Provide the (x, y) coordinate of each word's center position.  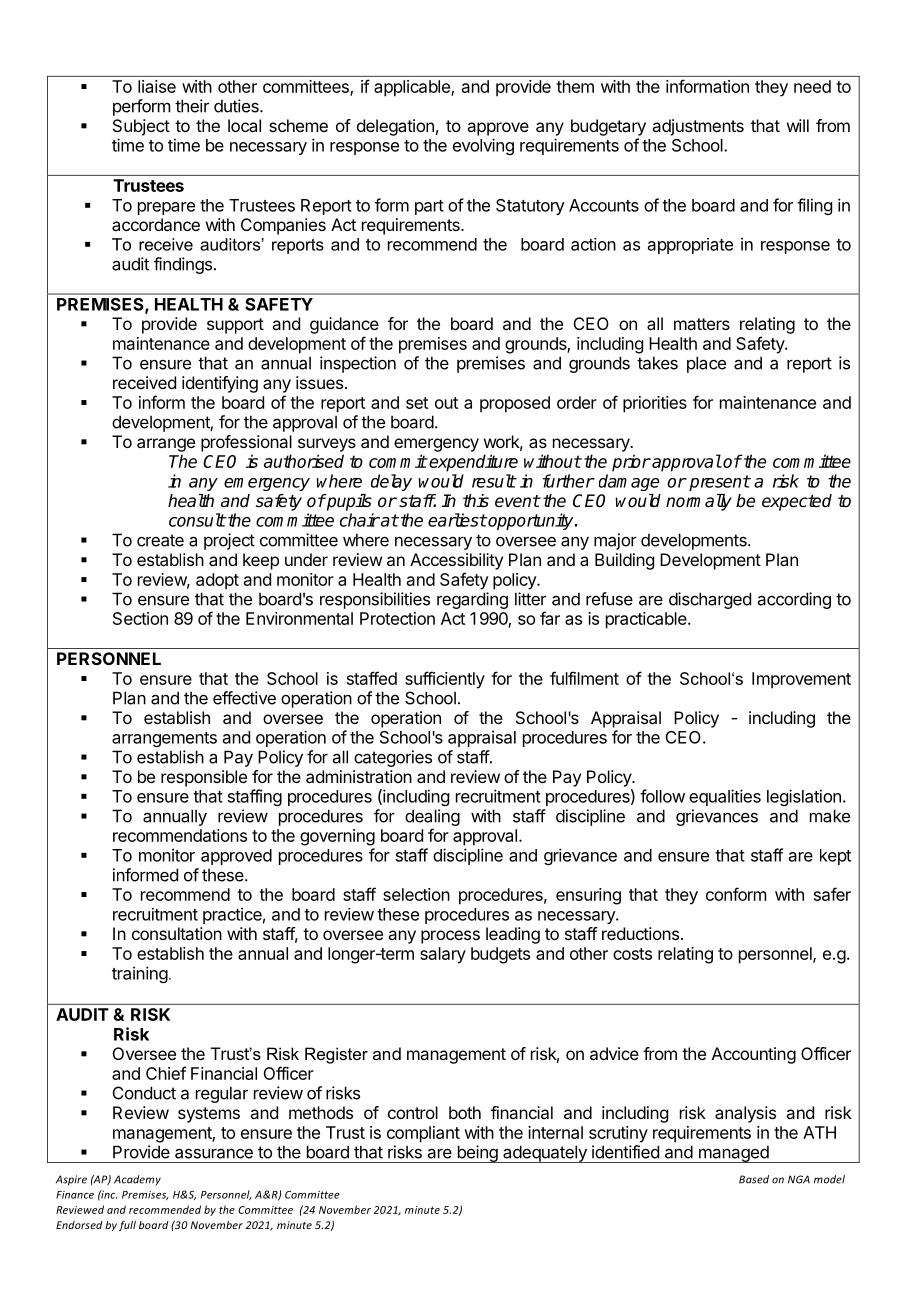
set (417, 403)
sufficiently (445, 680)
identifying (220, 384)
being (477, 1154)
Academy (137, 1180)
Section (140, 618)
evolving (483, 146)
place (706, 364)
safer (832, 894)
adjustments (698, 127)
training (140, 974)
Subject (141, 127)
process (450, 937)
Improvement (801, 680)
